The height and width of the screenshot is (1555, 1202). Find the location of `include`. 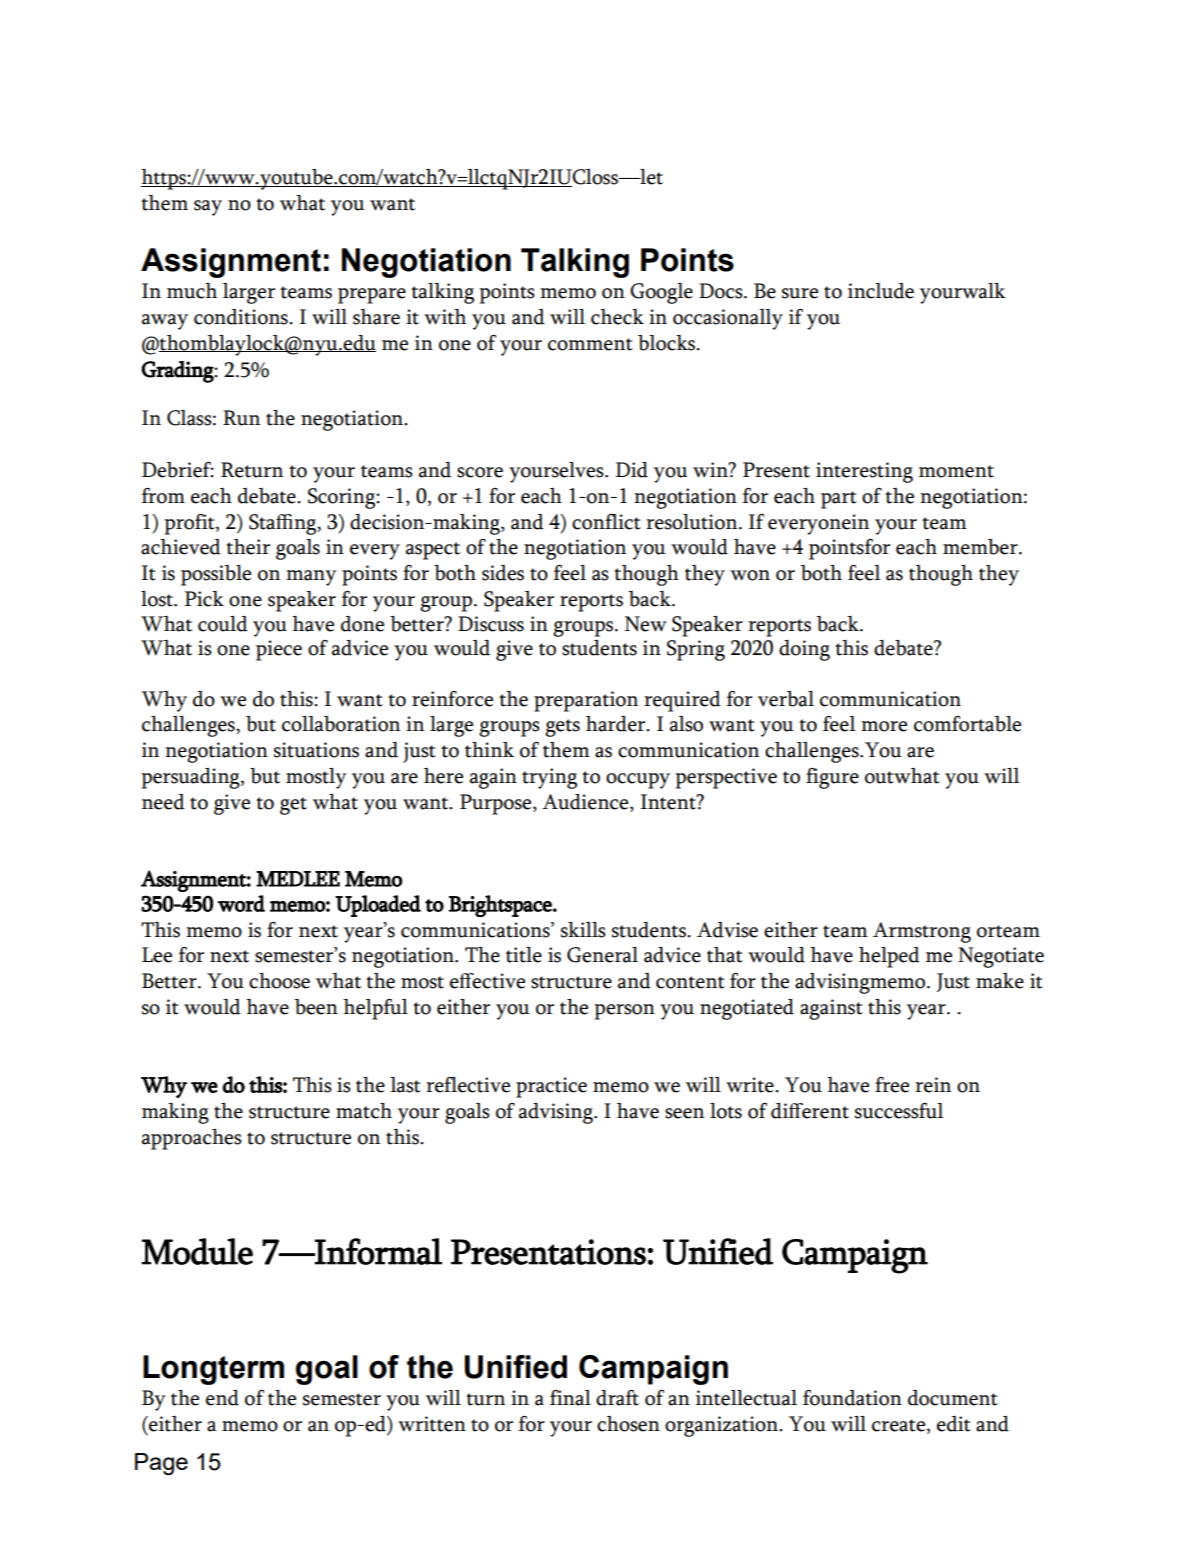

include is located at coordinates (881, 291).
